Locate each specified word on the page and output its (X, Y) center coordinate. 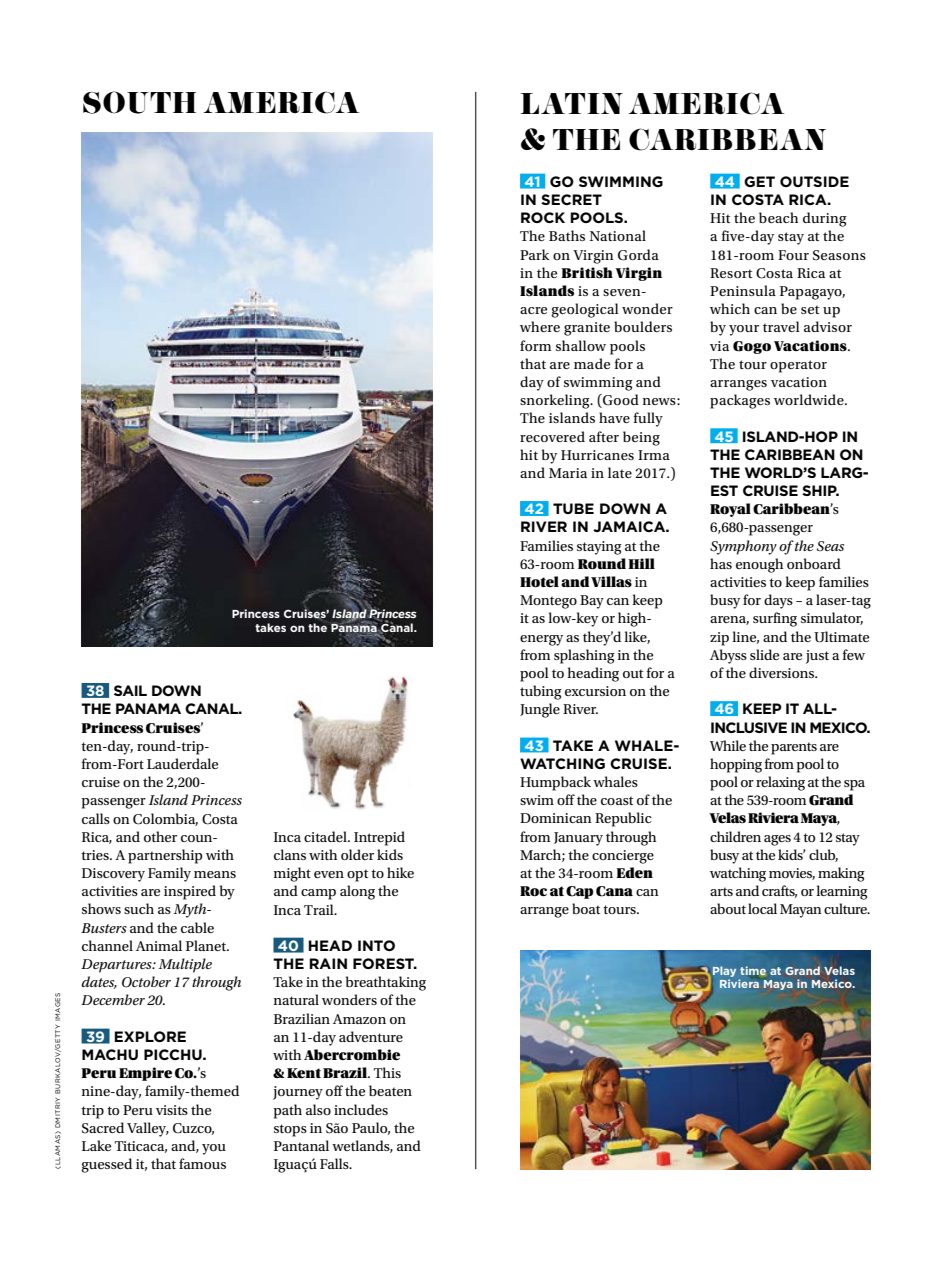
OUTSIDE (814, 181)
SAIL (130, 690)
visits (172, 1110)
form (535, 345)
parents (794, 748)
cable (197, 927)
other (160, 836)
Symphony (743, 547)
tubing (541, 692)
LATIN (571, 103)
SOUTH (139, 102)
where (540, 326)
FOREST (385, 963)
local (762, 908)
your (744, 330)
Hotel (539, 581)
